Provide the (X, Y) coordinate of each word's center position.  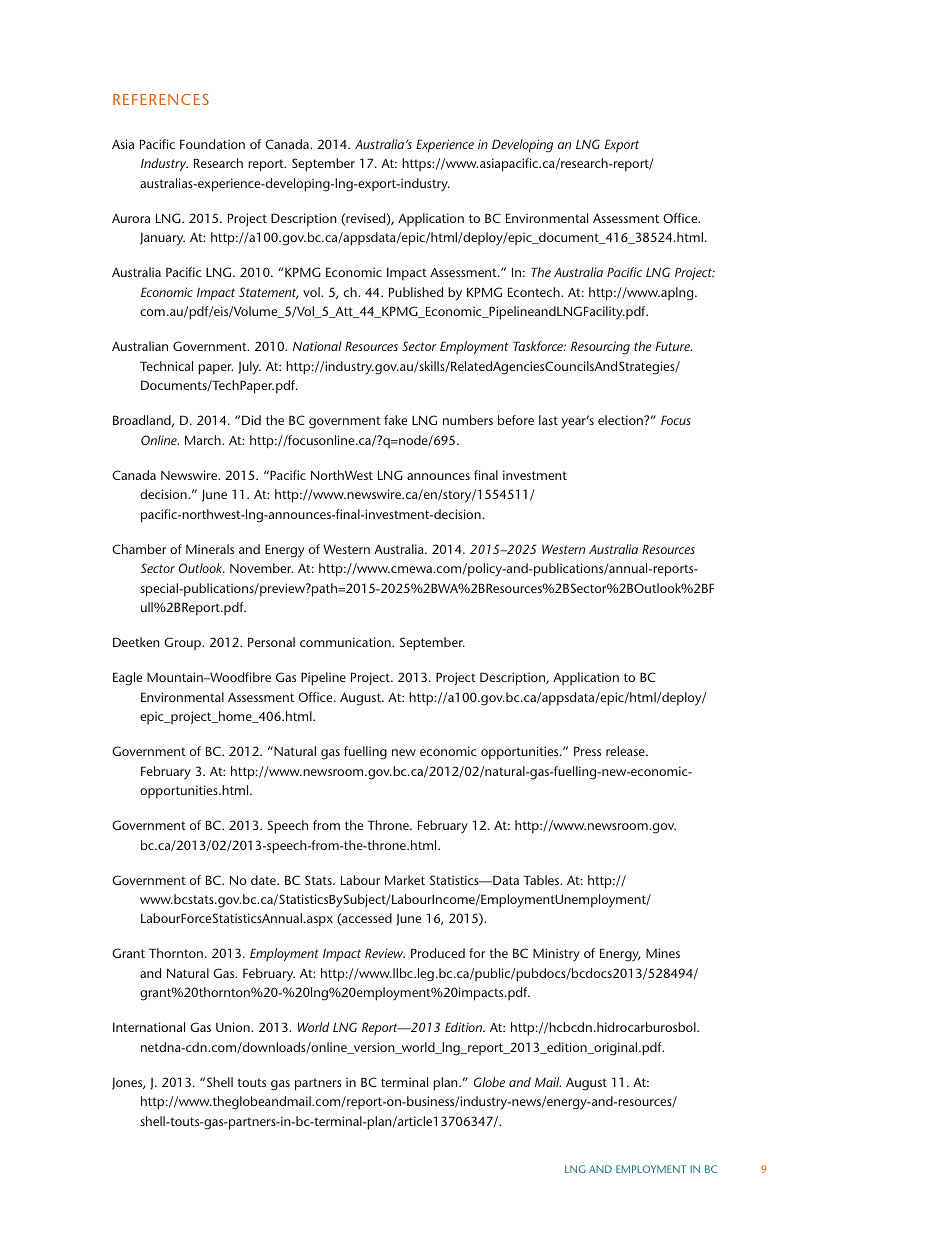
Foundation (212, 144)
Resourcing (600, 348)
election (621, 420)
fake (395, 420)
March (204, 440)
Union (234, 1027)
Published (416, 292)
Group (184, 643)
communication (346, 642)
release (626, 751)
